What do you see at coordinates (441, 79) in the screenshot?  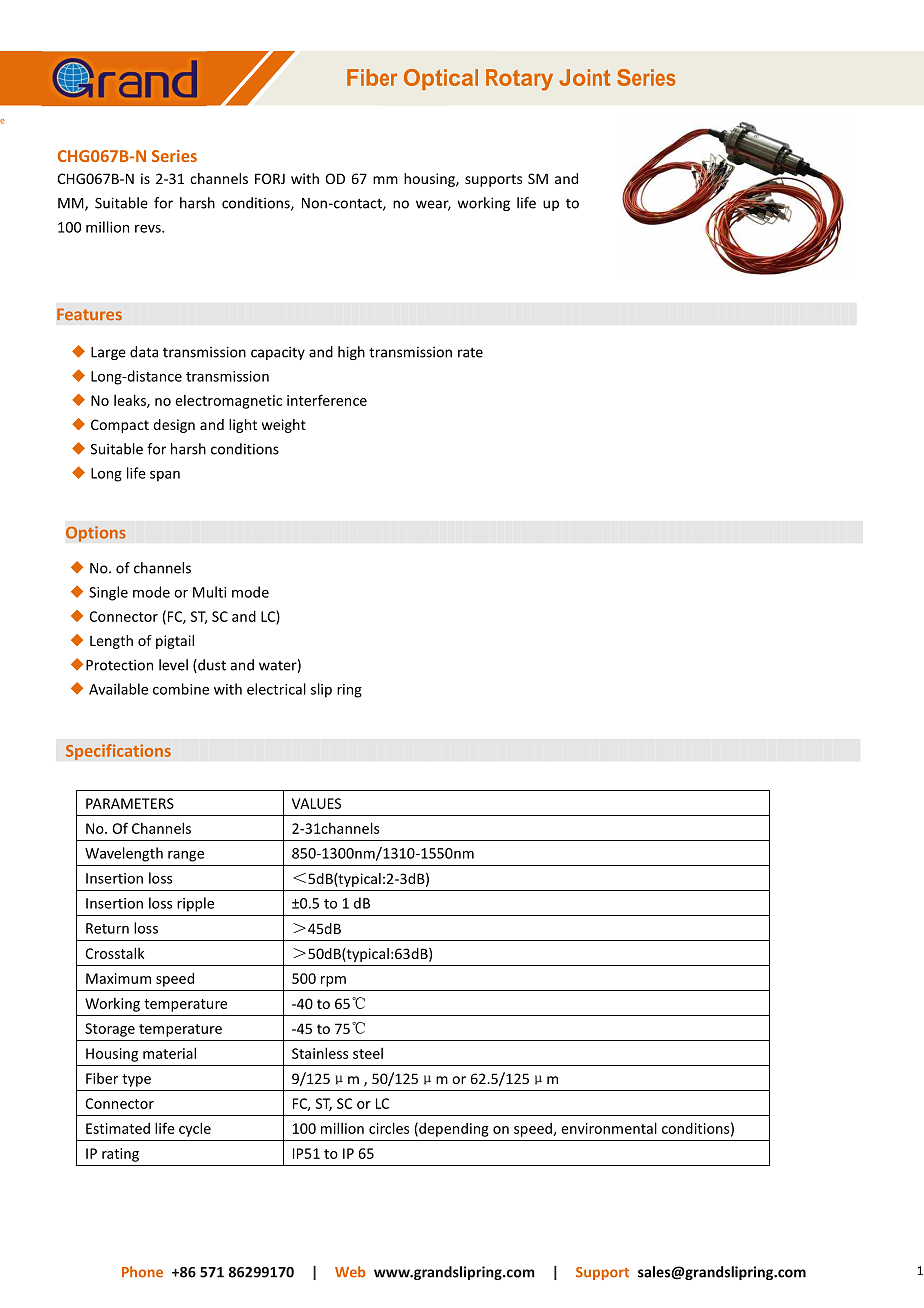 I see `Optical` at bounding box center [441, 79].
